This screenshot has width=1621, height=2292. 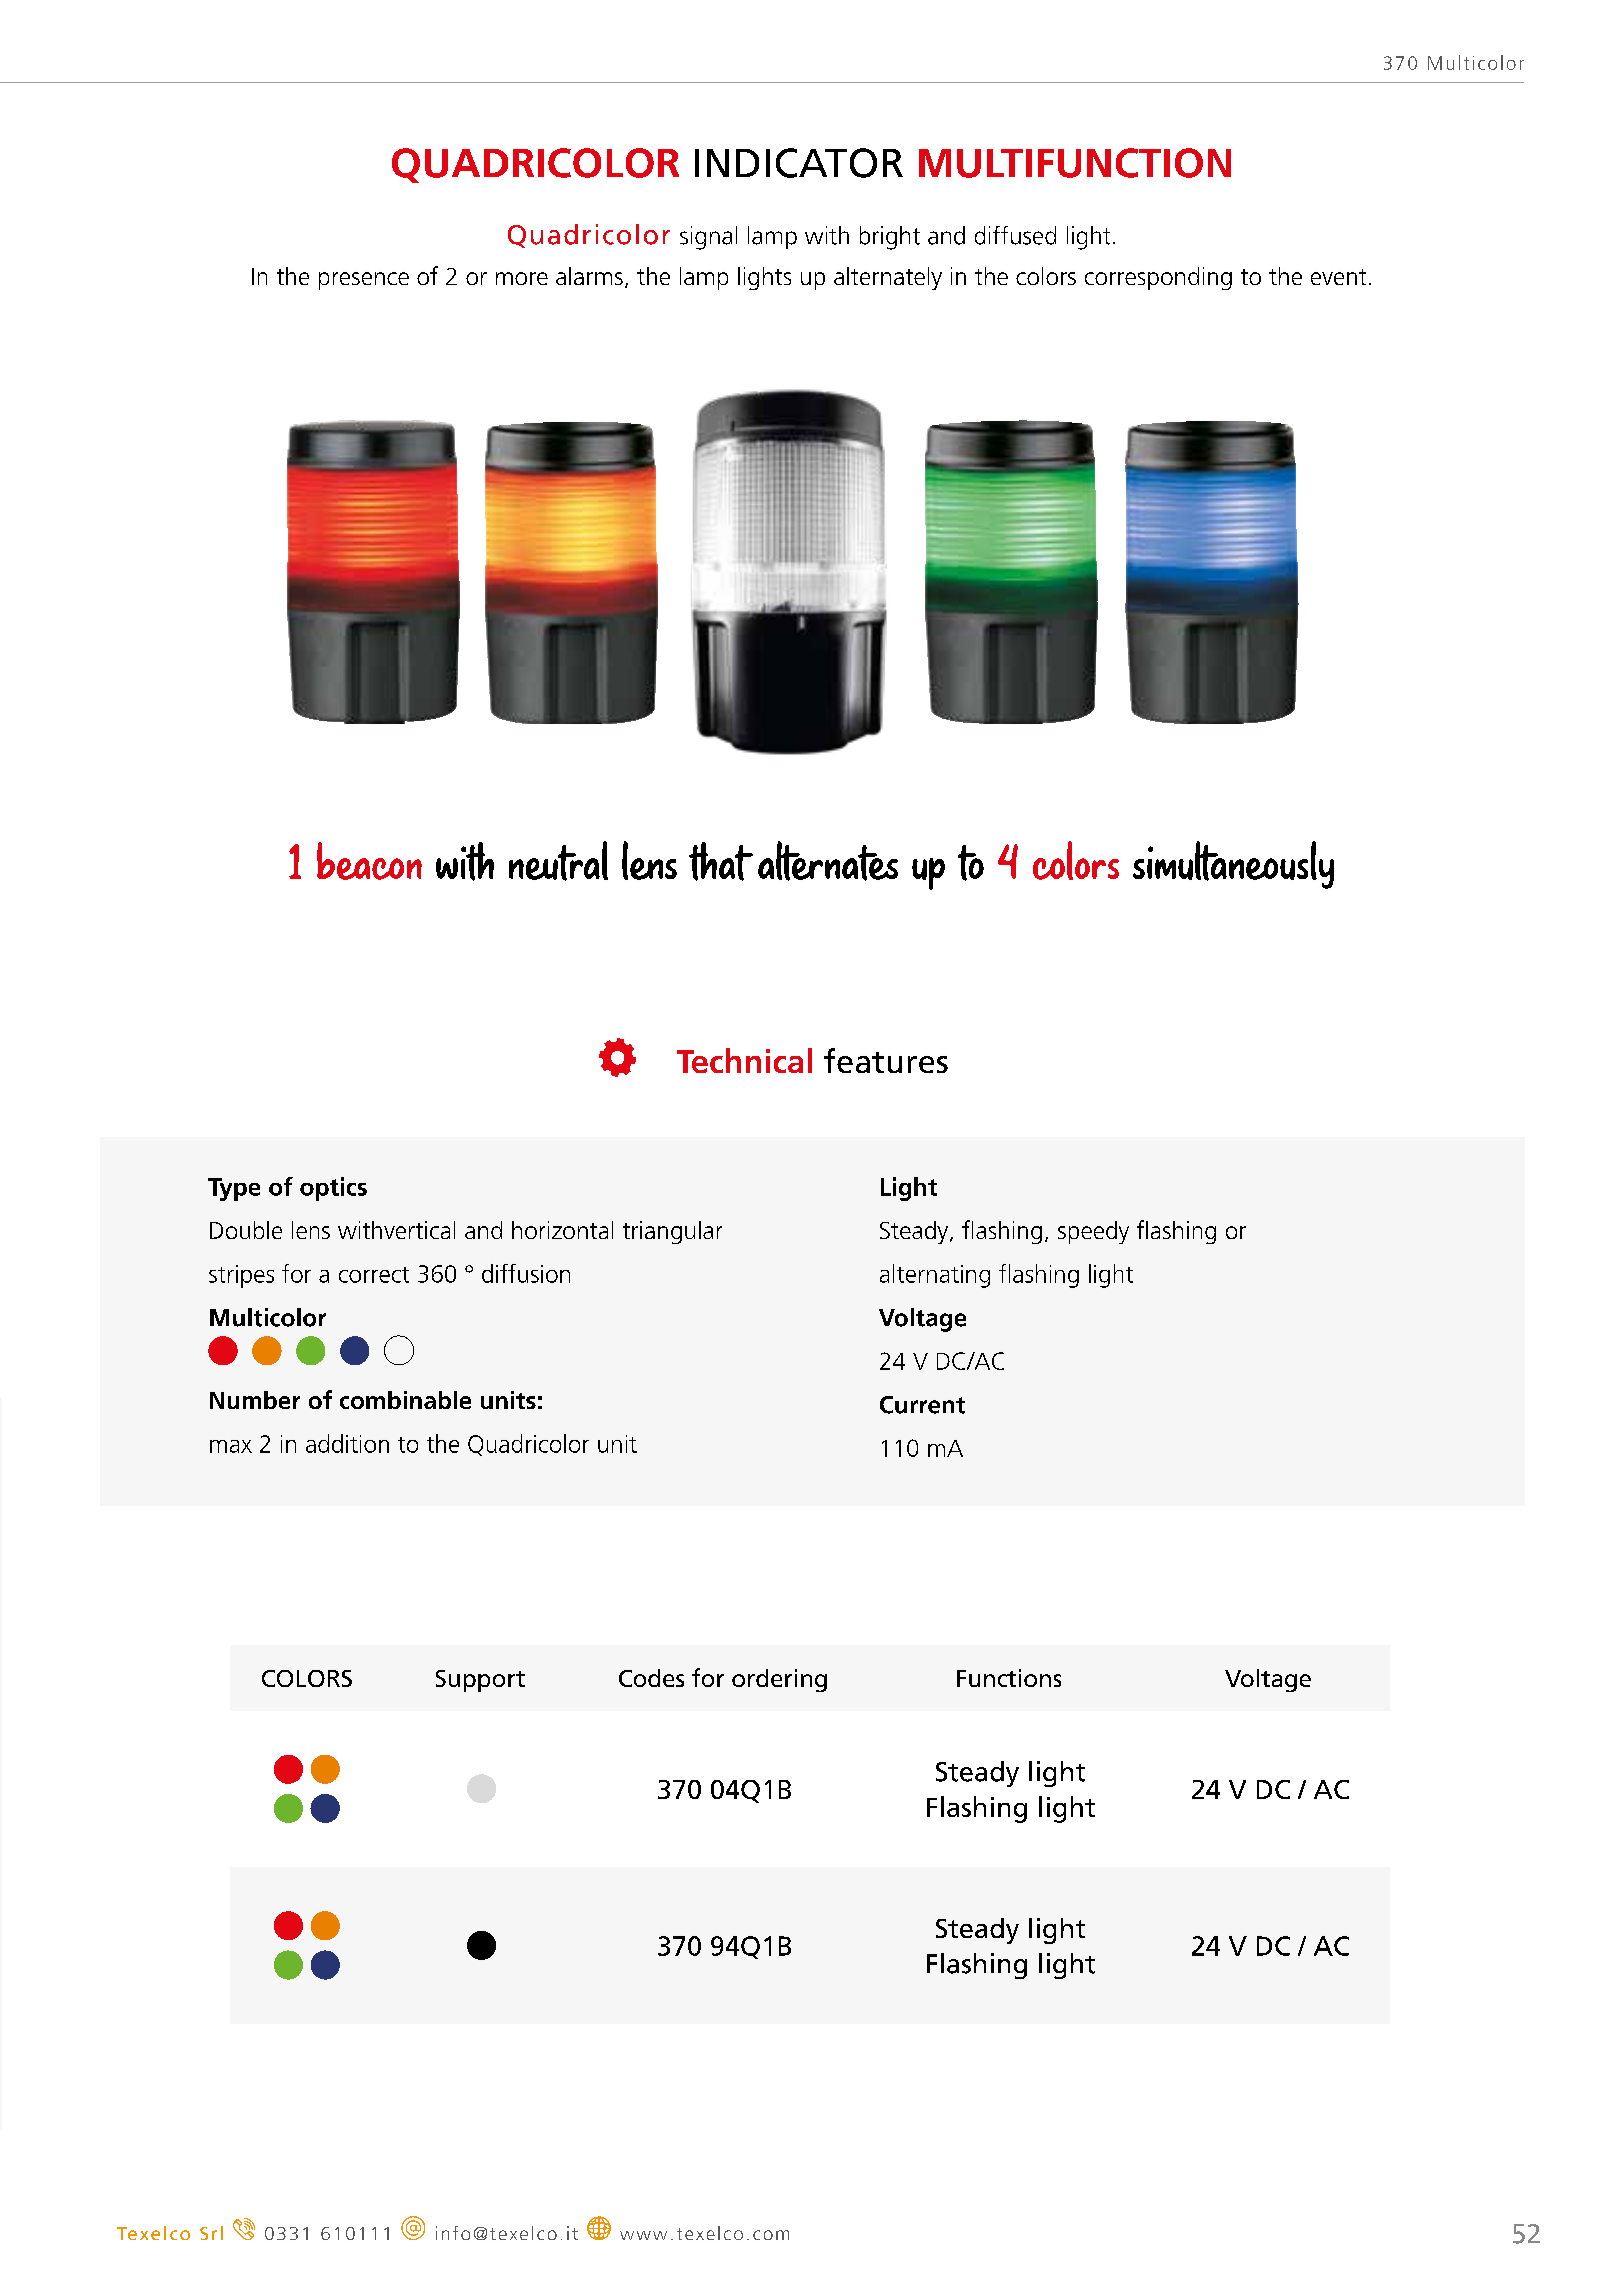 I want to click on optics, so click(x=333, y=1189).
